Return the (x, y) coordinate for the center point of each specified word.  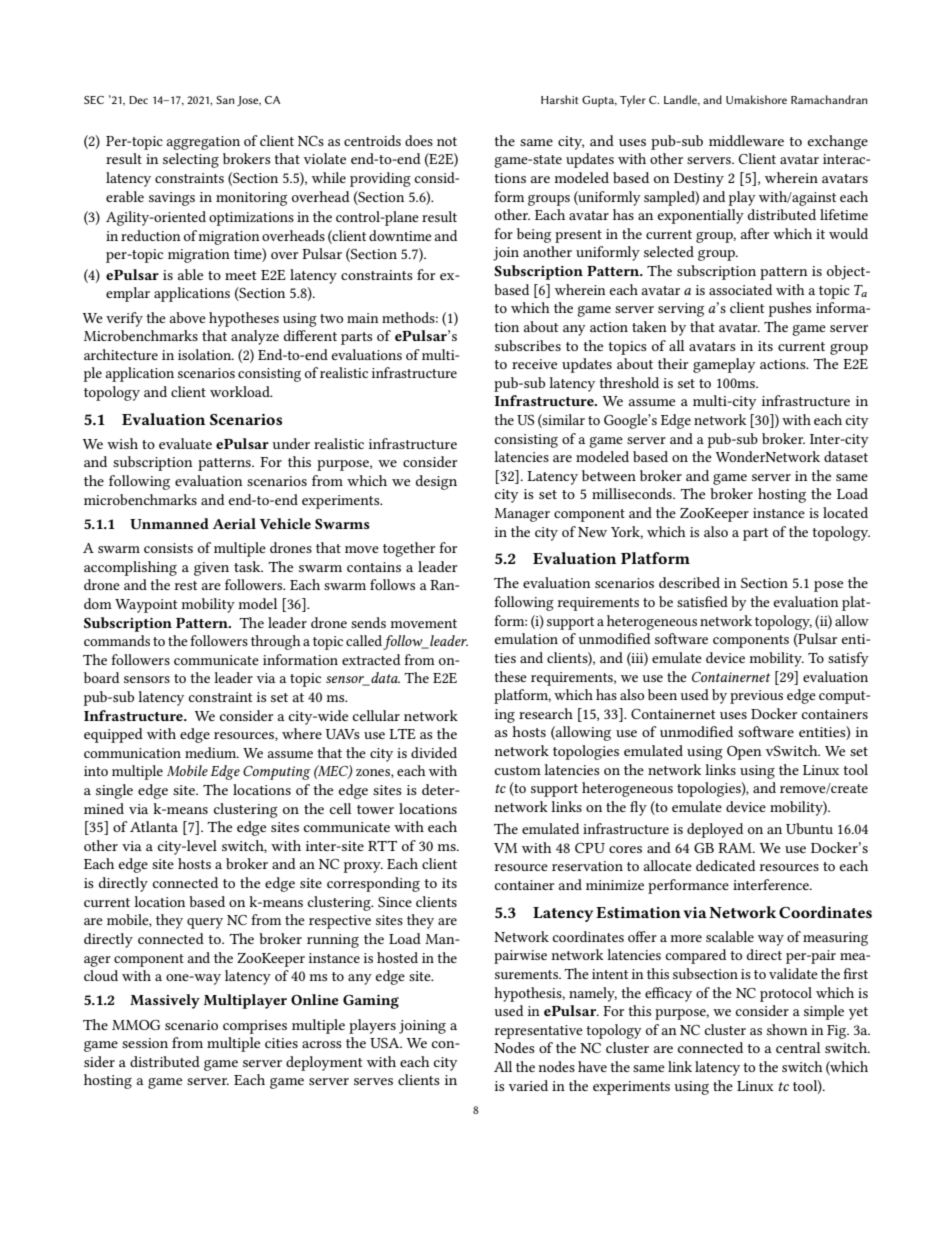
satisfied (702, 601)
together (409, 549)
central (798, 1047)
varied (528, 1085)
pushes (790, 309)
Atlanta (154, 826)
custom (518, 770)
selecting (191, 160)
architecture (121, 354)
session (145, 1043)
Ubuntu (809, 828)
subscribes (528, 345)
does (419, 140)
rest (185, 585)
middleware (746, 140)
